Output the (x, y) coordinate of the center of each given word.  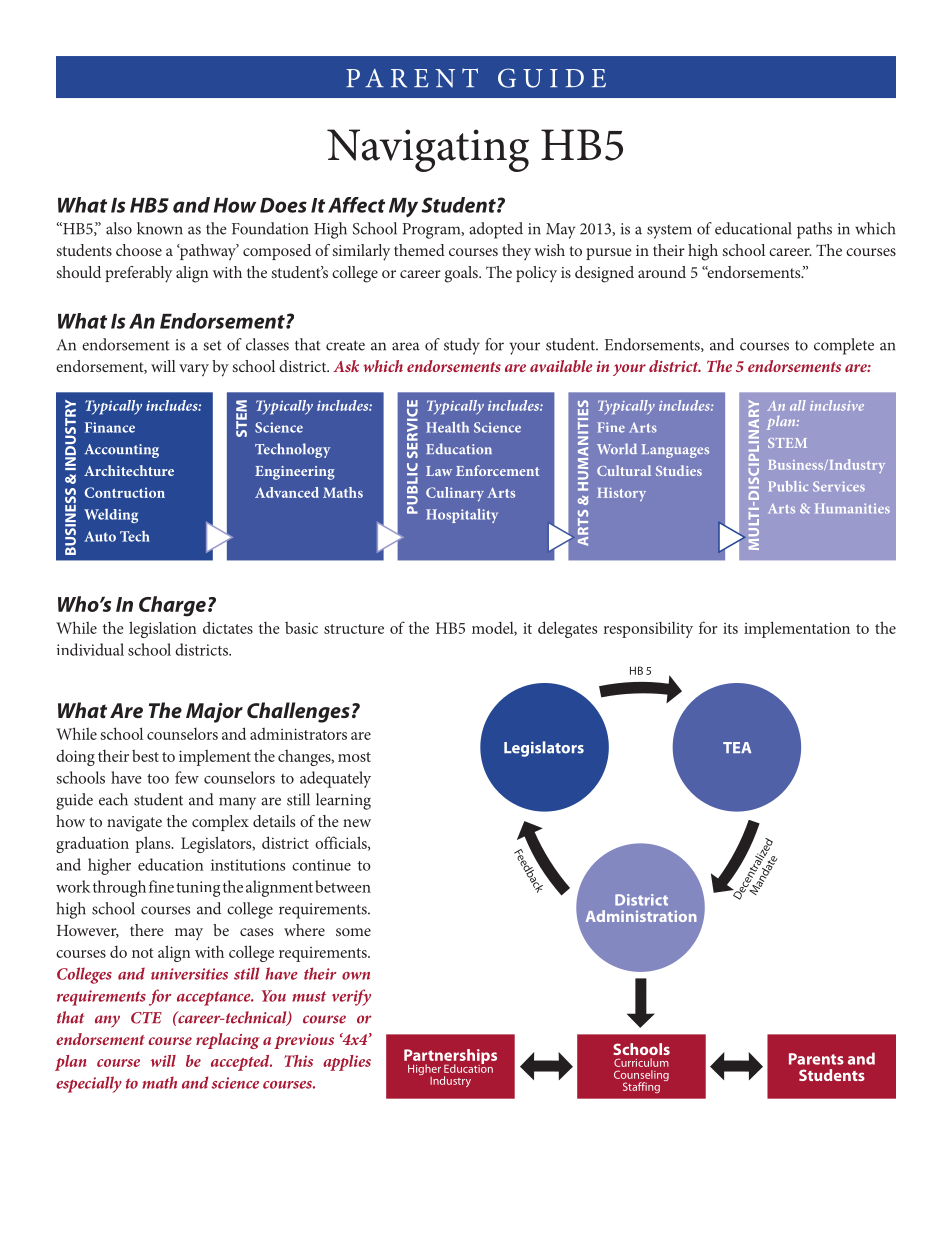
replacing (228, 1041)
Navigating (428, 150)
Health (447, 427)
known (160, 228)
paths (814, 230)
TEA (737, 747)
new (357, 823)
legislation (163, 629)
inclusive (837, 405)
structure (354, 629)
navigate (134, 824)
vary (194, 370)
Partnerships (450, 1058)
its (730, 628)
